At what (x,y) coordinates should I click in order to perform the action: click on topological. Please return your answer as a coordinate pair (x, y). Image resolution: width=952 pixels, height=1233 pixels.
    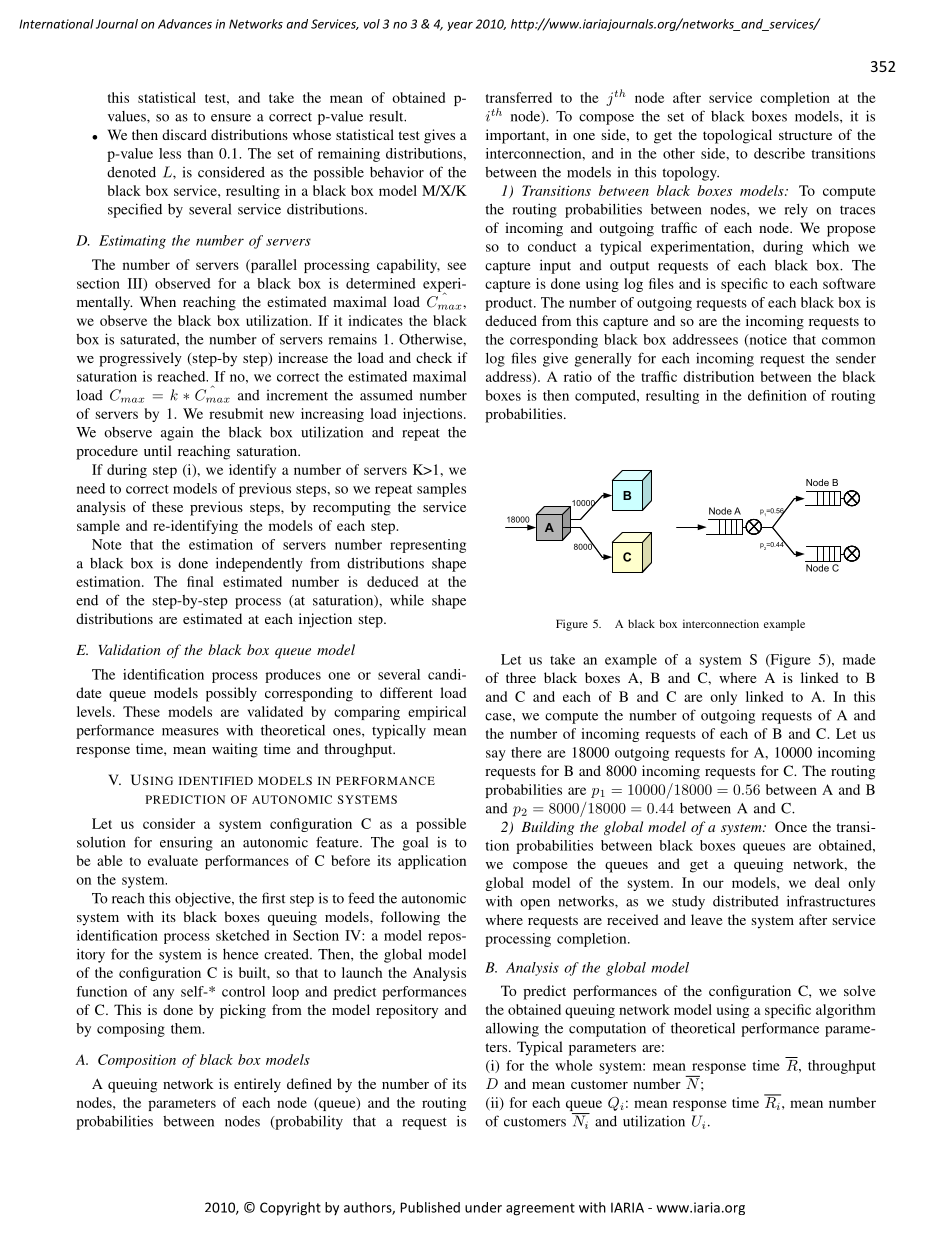
    Looking at the image, I should click on (737, 136).
